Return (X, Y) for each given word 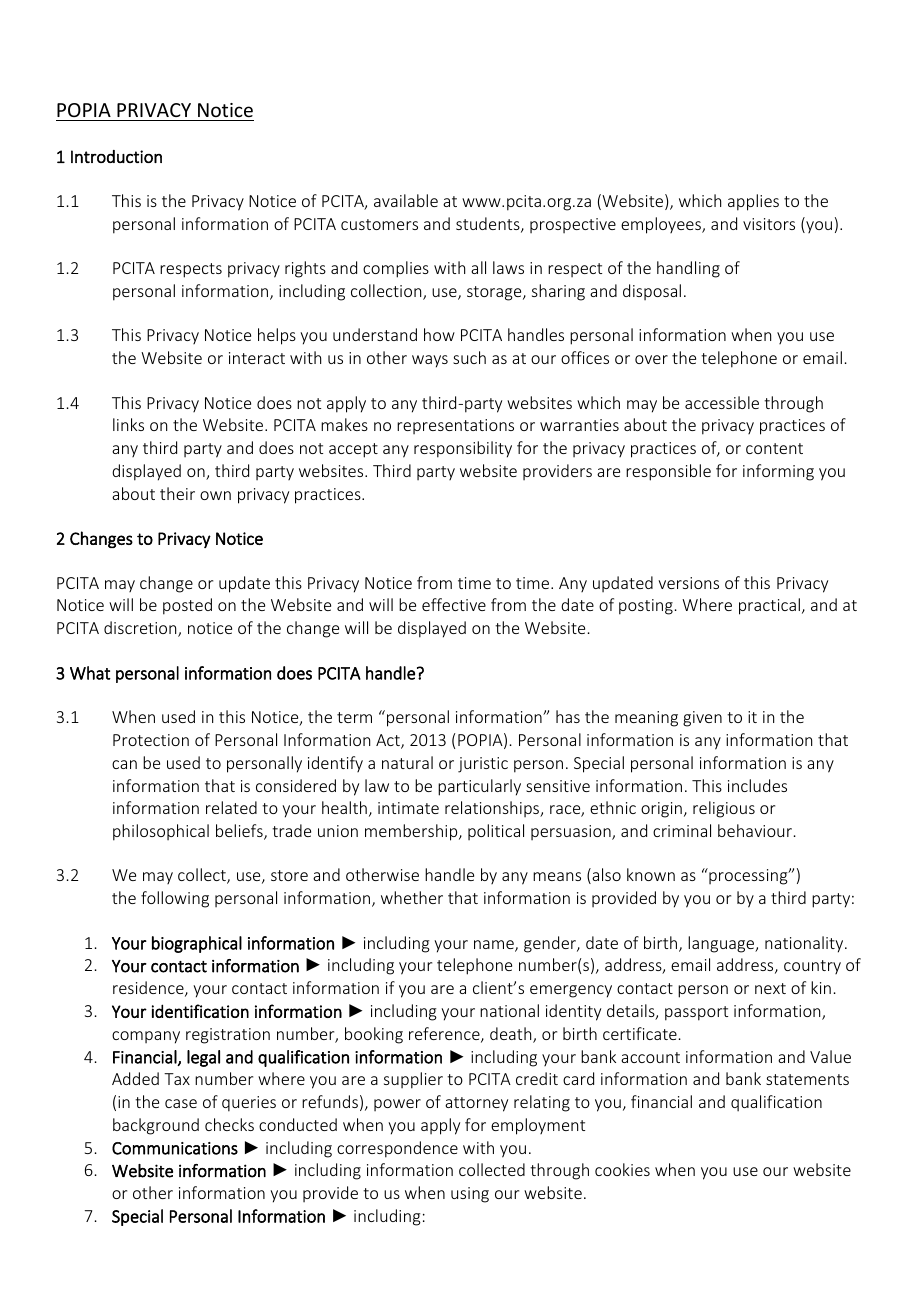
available (406, 200)
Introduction (116, 156)
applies (753, 202)
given (702, 719)
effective (454, 604)
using (470, 1195)
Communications (175, 1148)
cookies (622, 1169)
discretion (141, 629)
